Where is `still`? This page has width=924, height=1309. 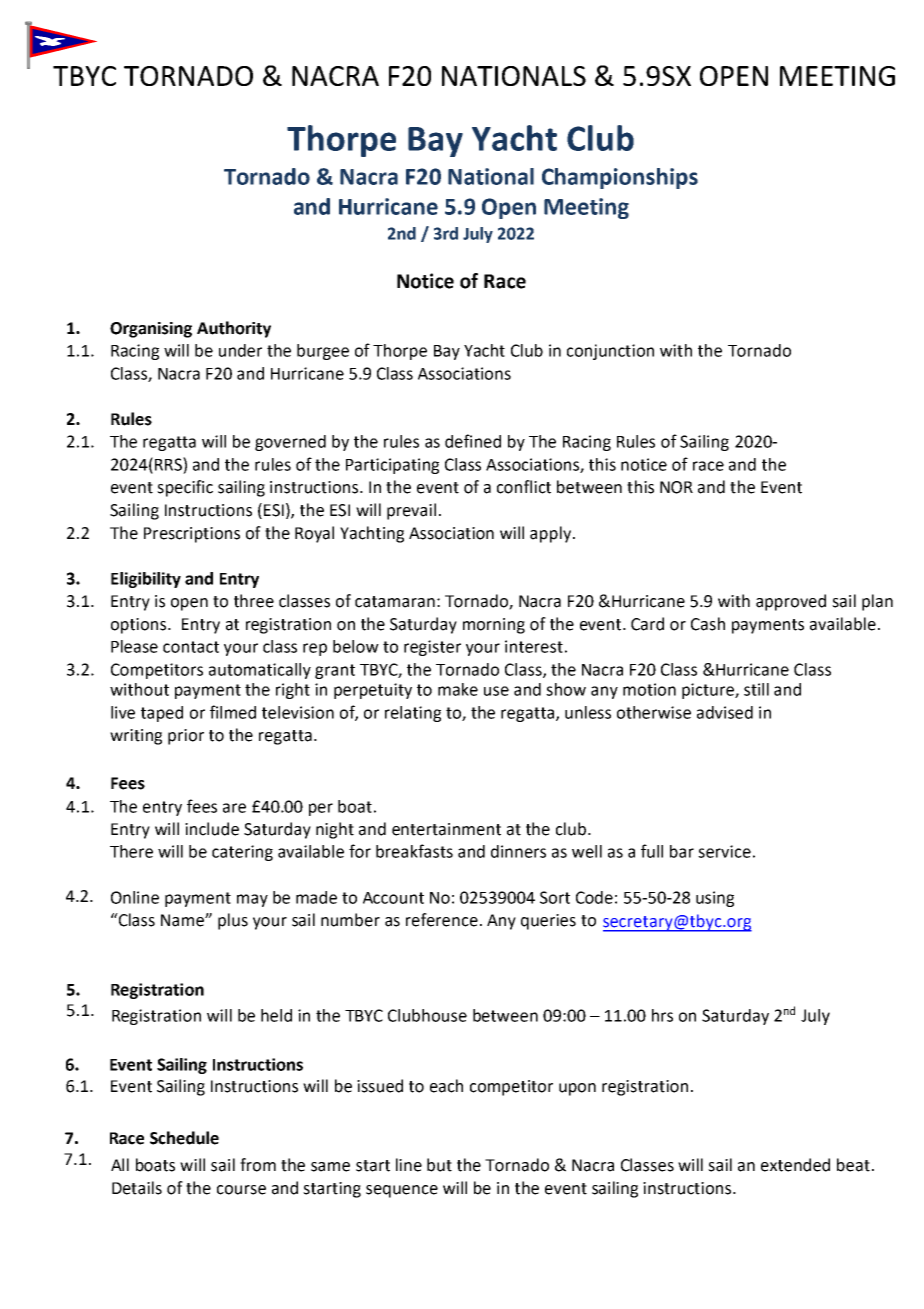
still is located at coordinates (756, 689).
